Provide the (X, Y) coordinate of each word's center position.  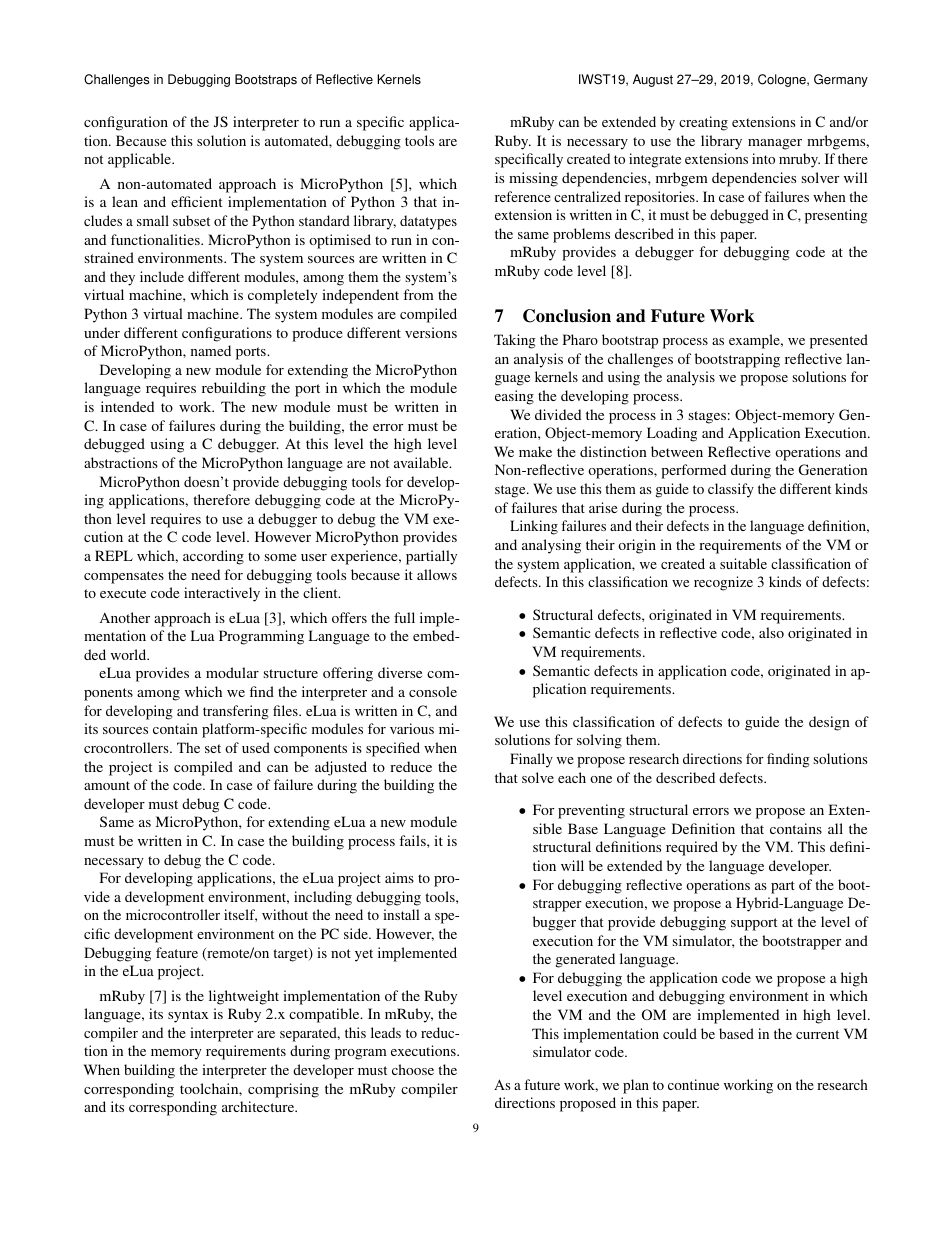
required (692, 848)
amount (107, 785)
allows (437, 574)
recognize (723, 583)
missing (533, 179)
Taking (515, 341)
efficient (196, 201)
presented (839, 341)
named (211, 350)
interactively (222, 594)
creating (703, 123)
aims (399, 877)
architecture (259, 1106)
